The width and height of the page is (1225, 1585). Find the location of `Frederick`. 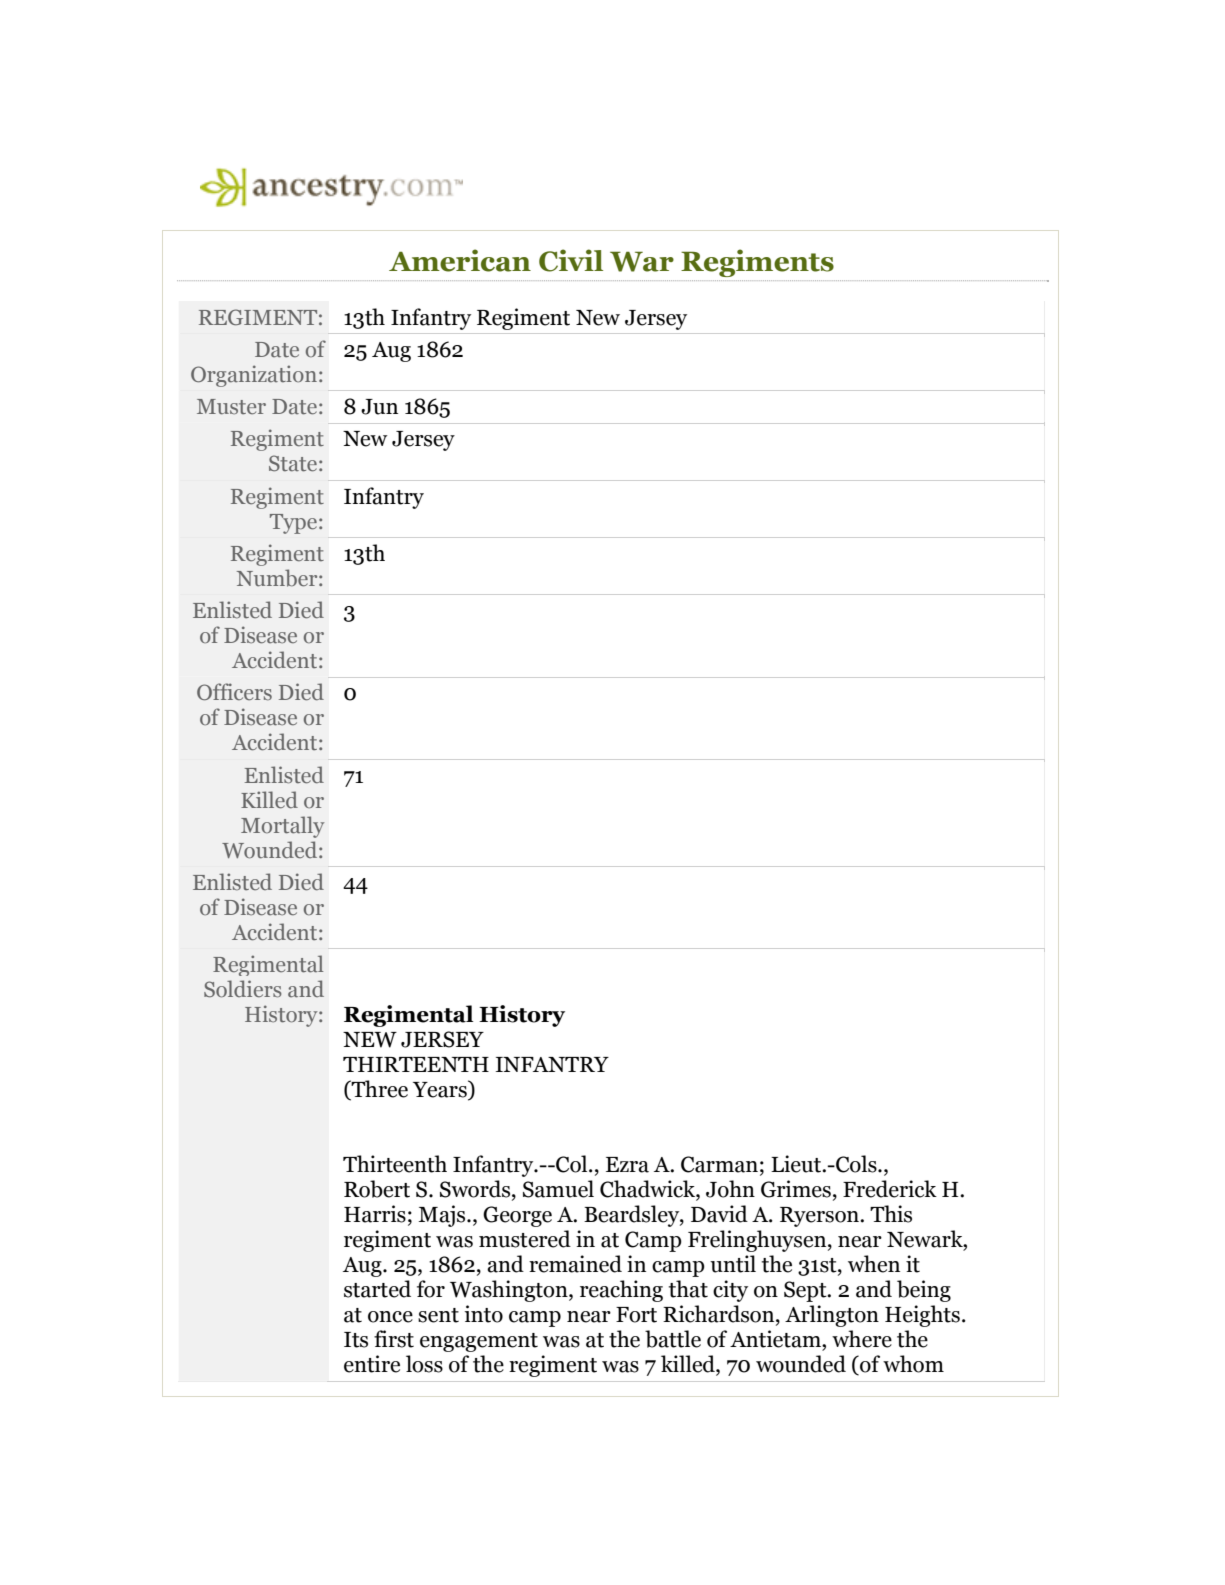

Frederick is located at coordinates (890, 1189).
